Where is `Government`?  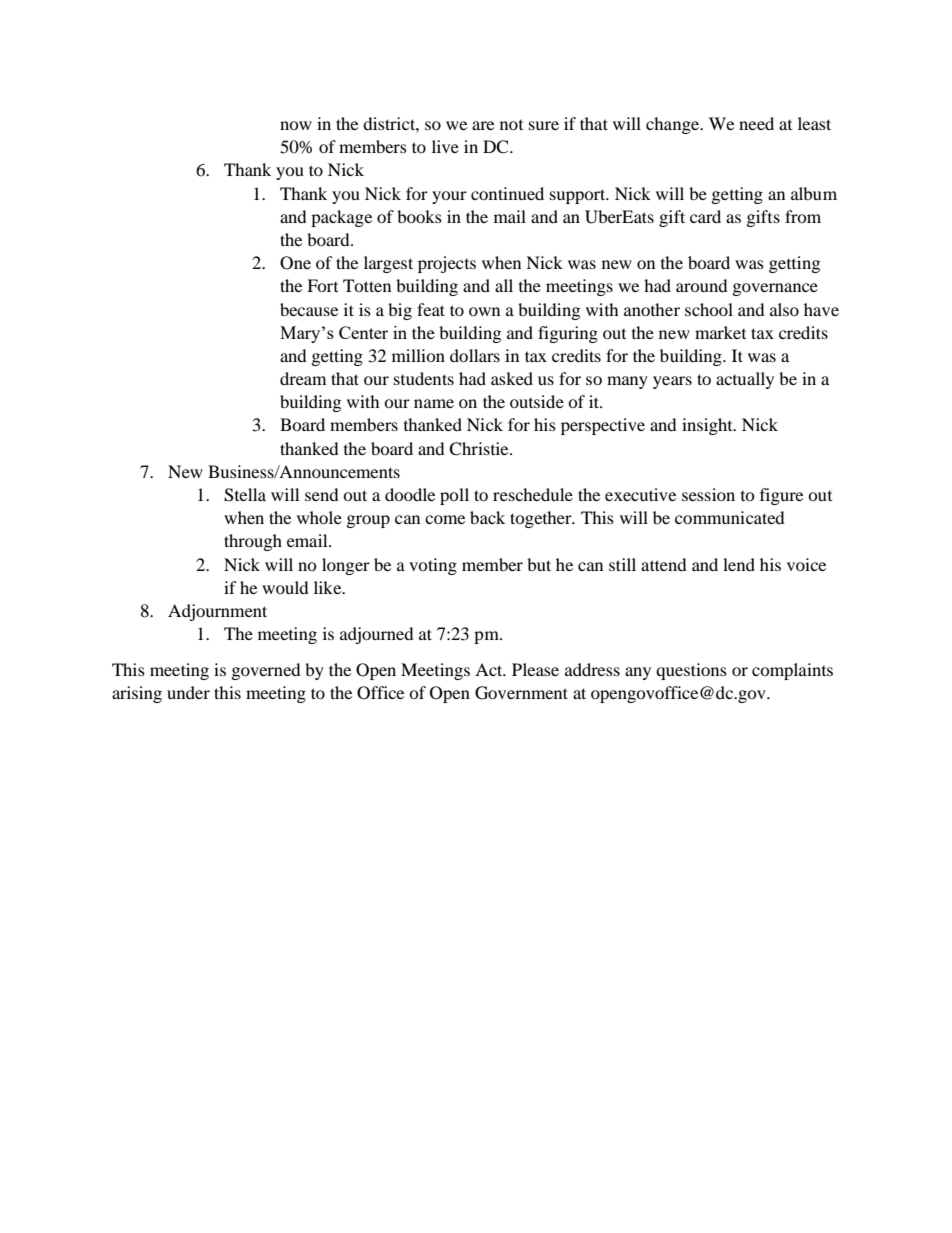 Government is located at coordinates (521, 693).
